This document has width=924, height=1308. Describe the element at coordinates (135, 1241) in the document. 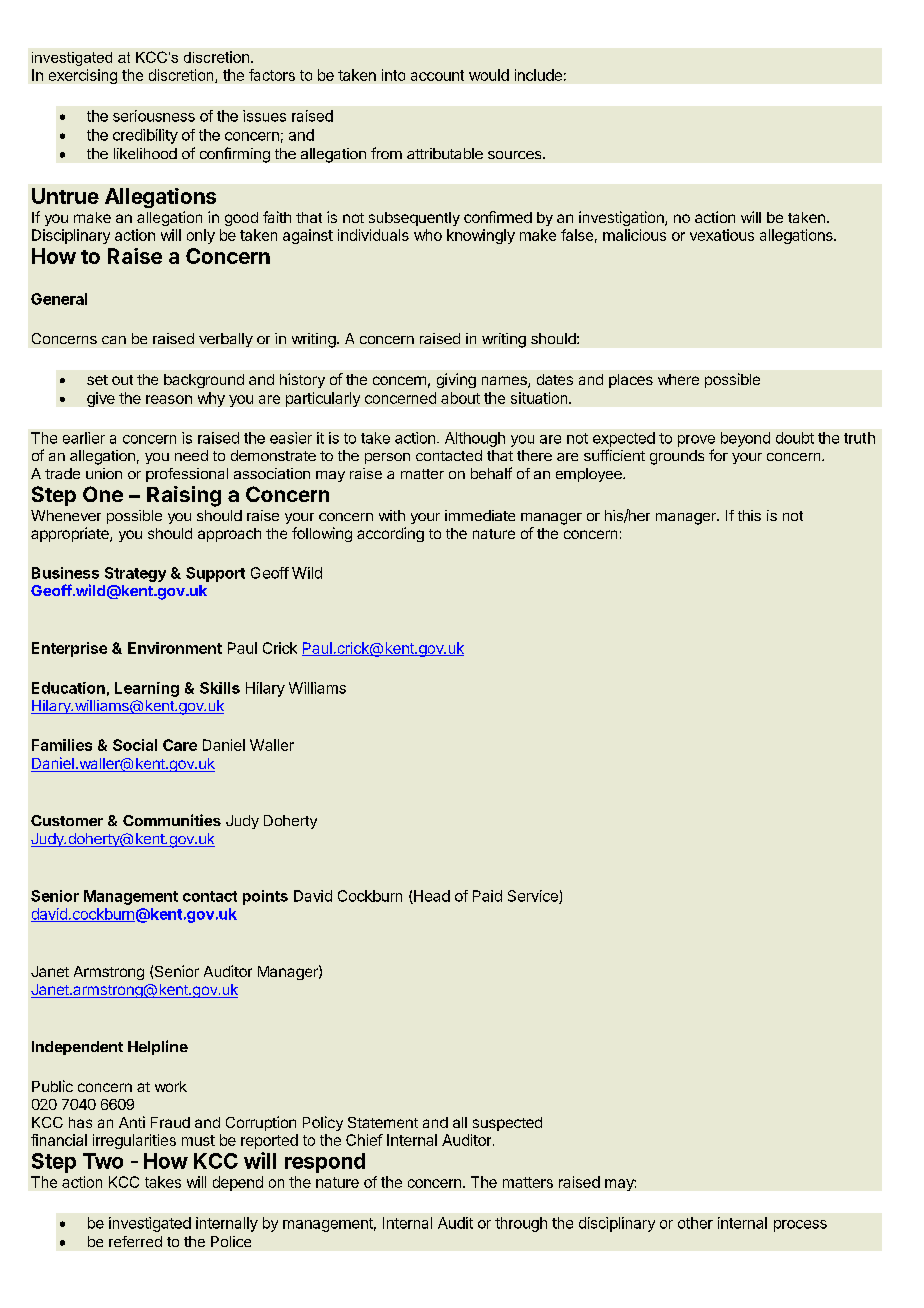

I see `referred` at that location.
